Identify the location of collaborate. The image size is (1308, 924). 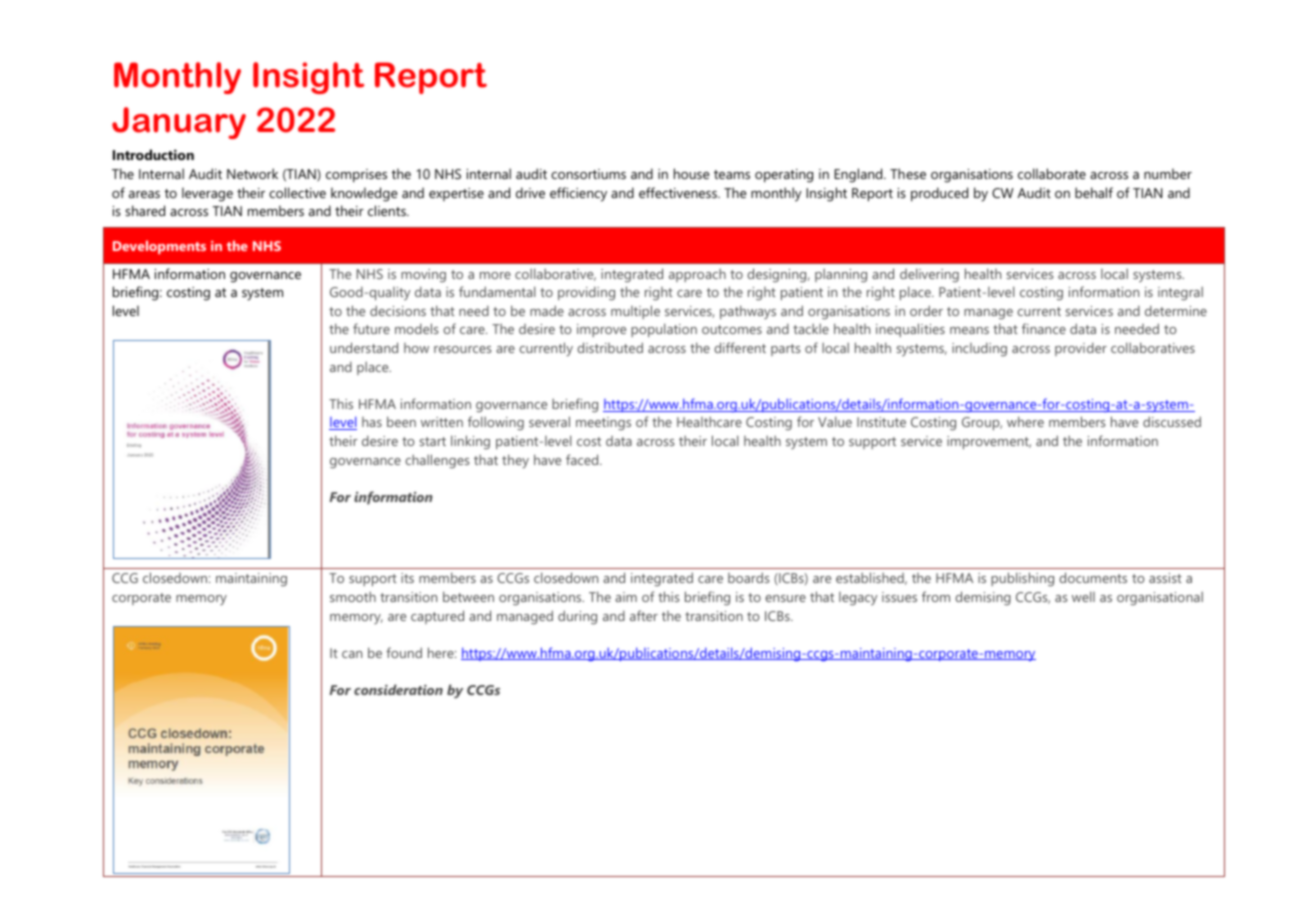
(1052, 173).
